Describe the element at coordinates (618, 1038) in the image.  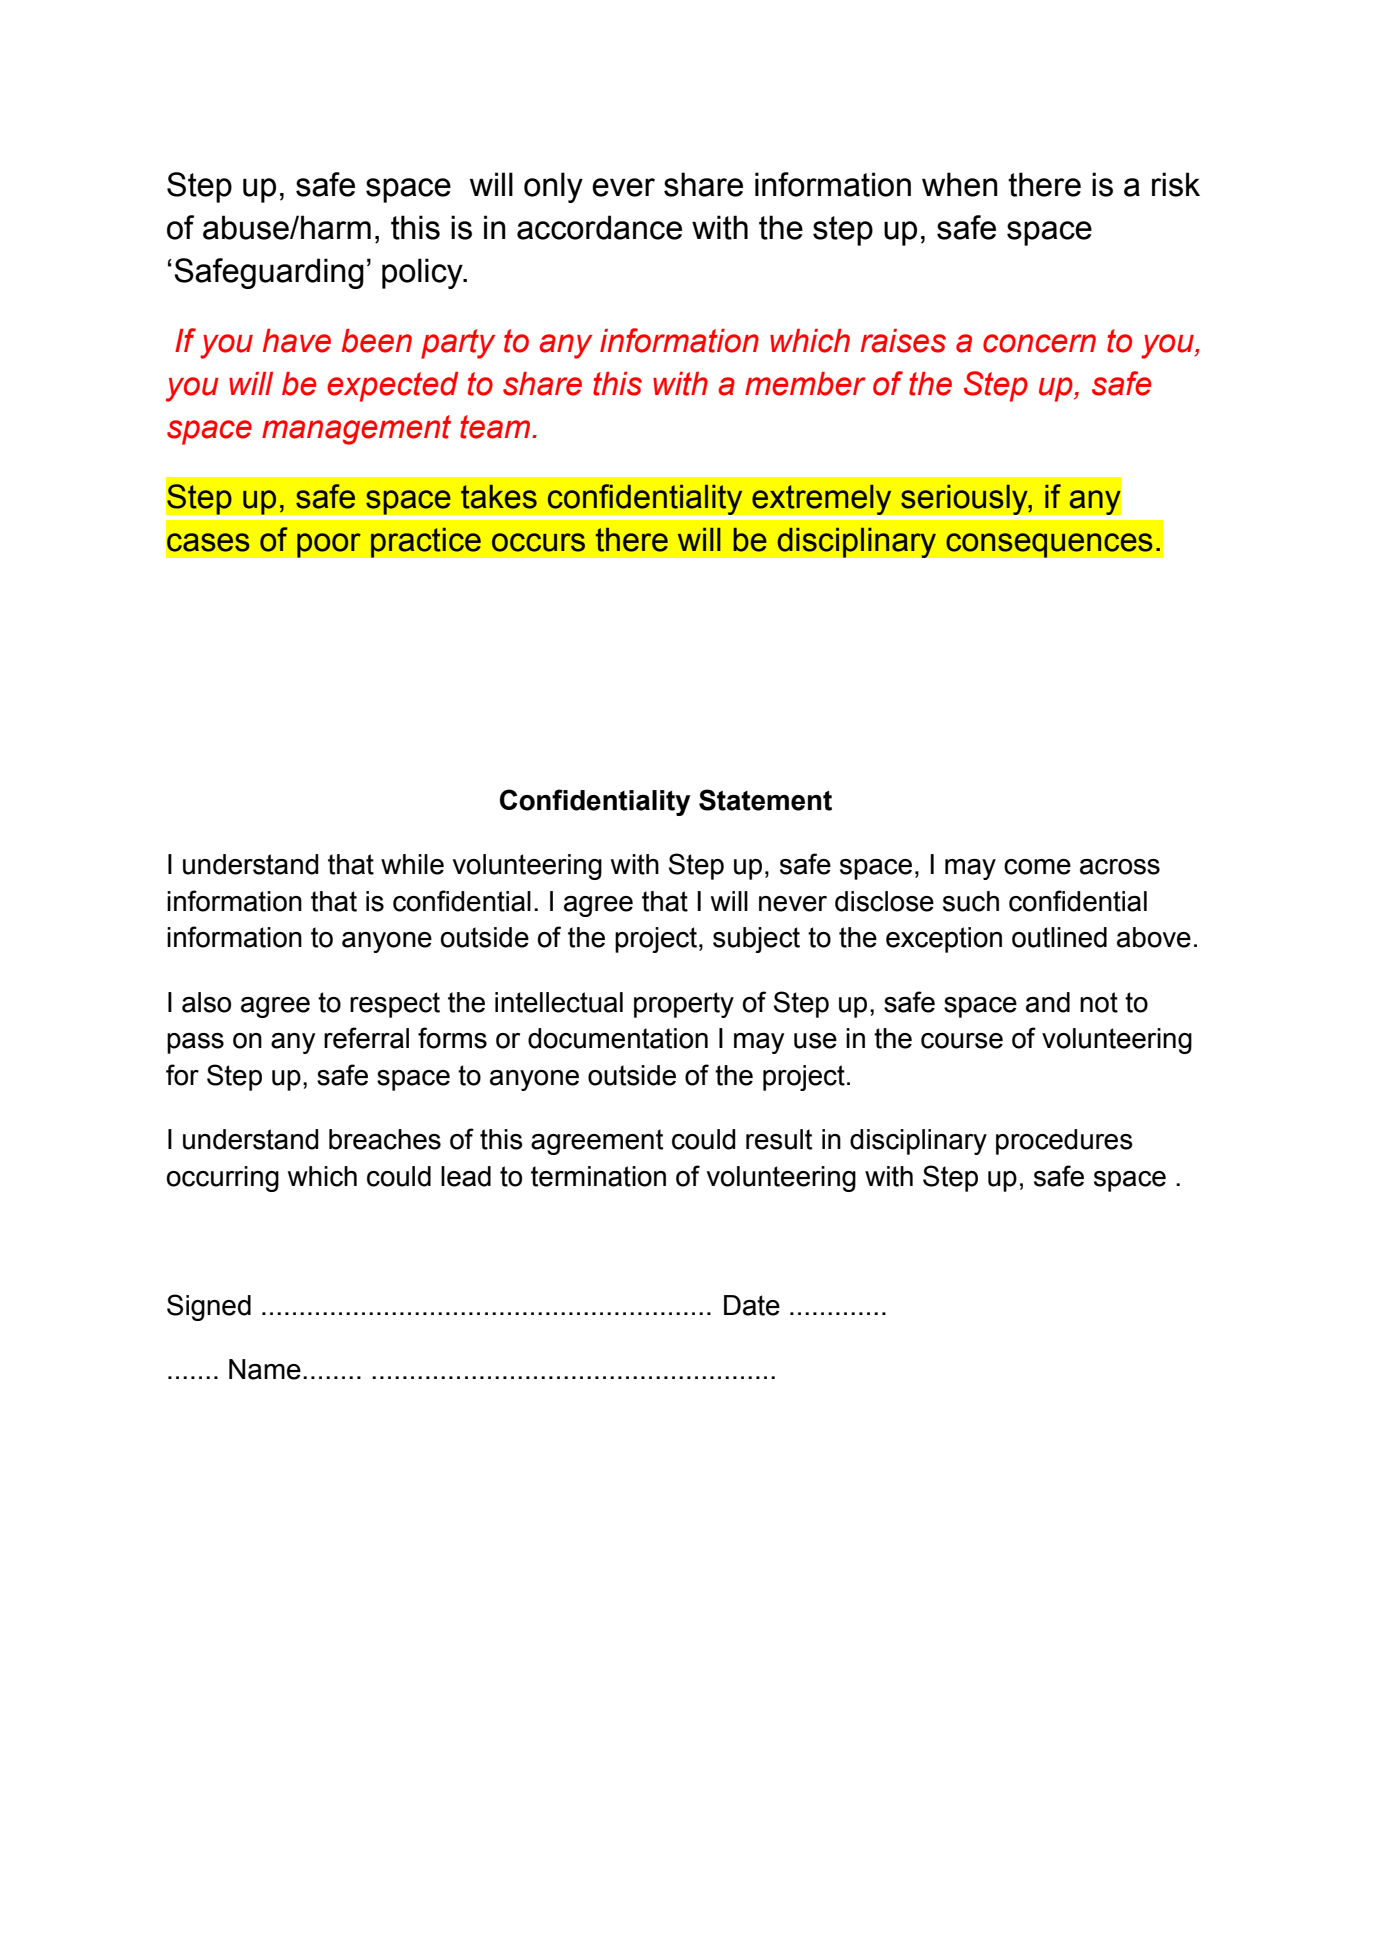
I see `documentation` at that location.
